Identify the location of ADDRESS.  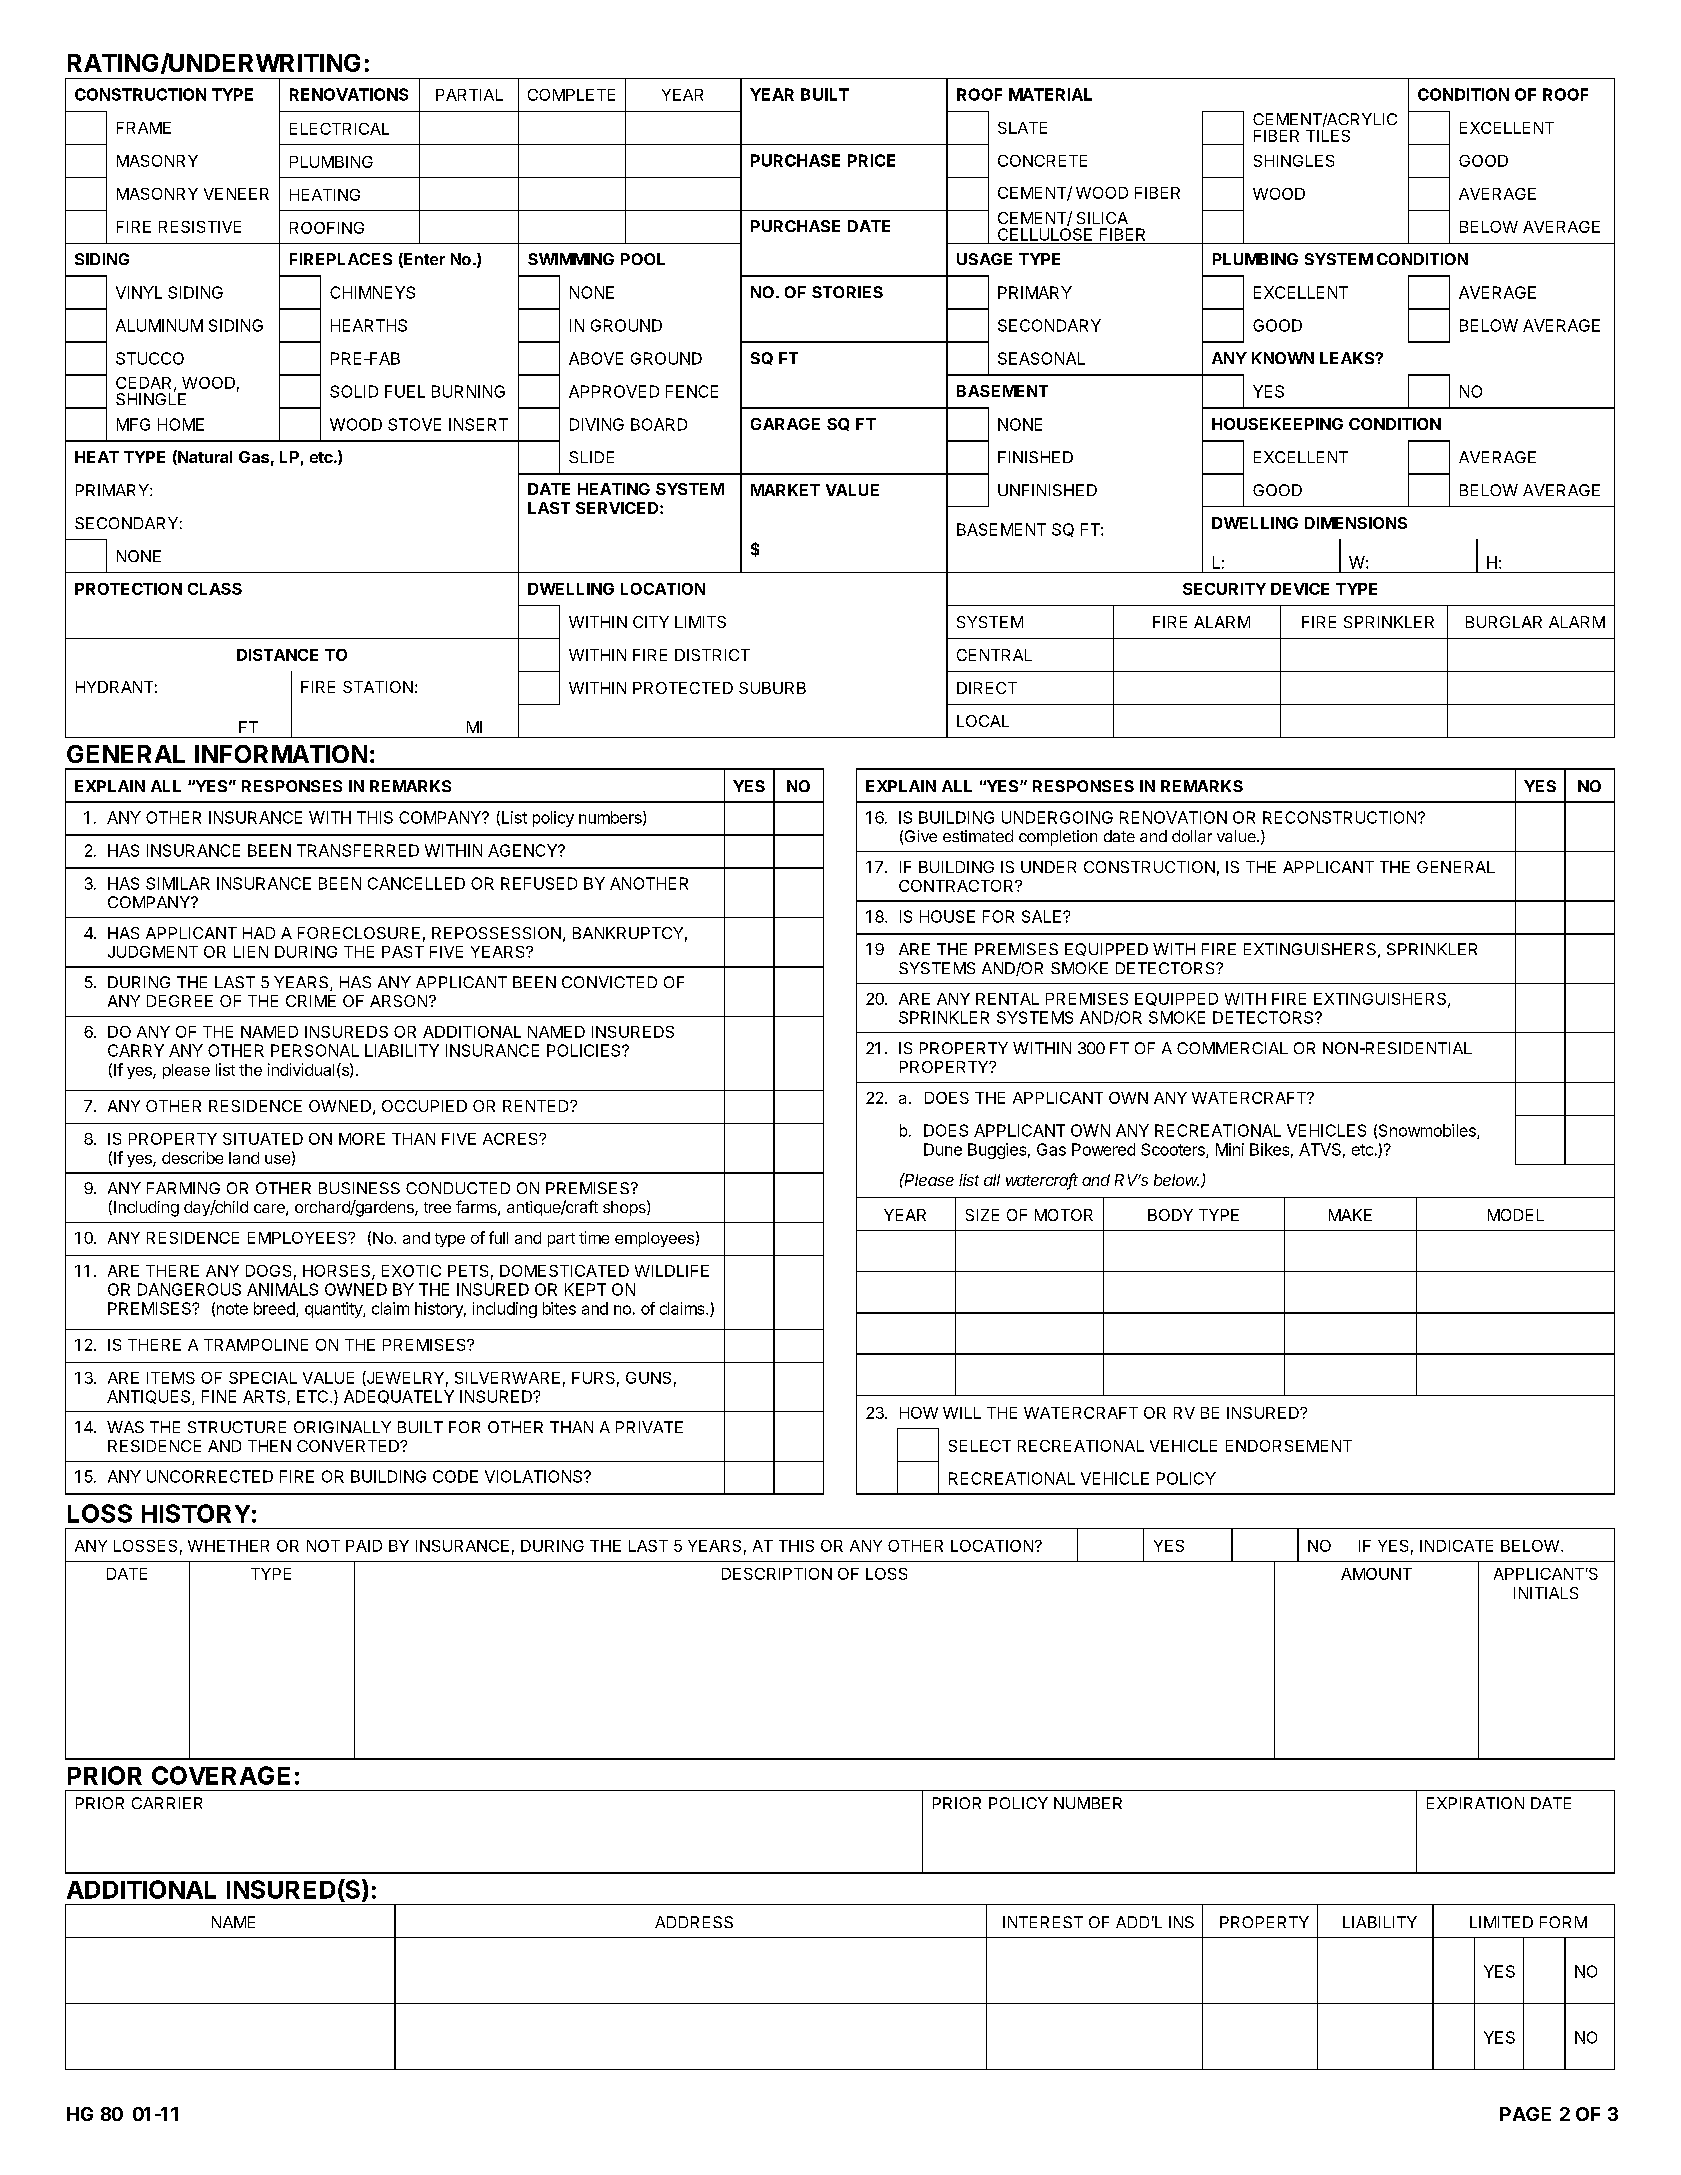
(694, 1922).
